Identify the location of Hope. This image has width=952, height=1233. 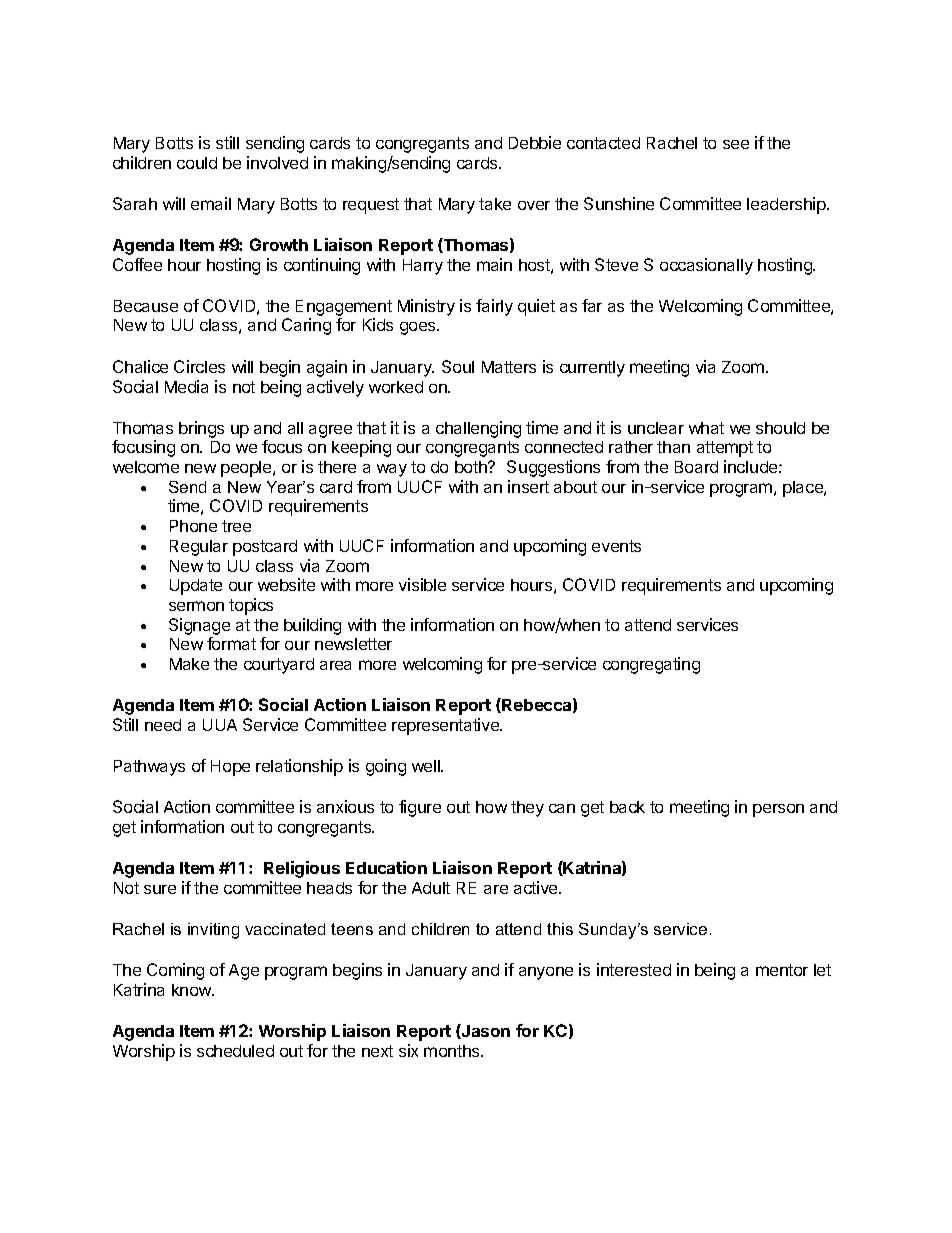
(230, 768).
